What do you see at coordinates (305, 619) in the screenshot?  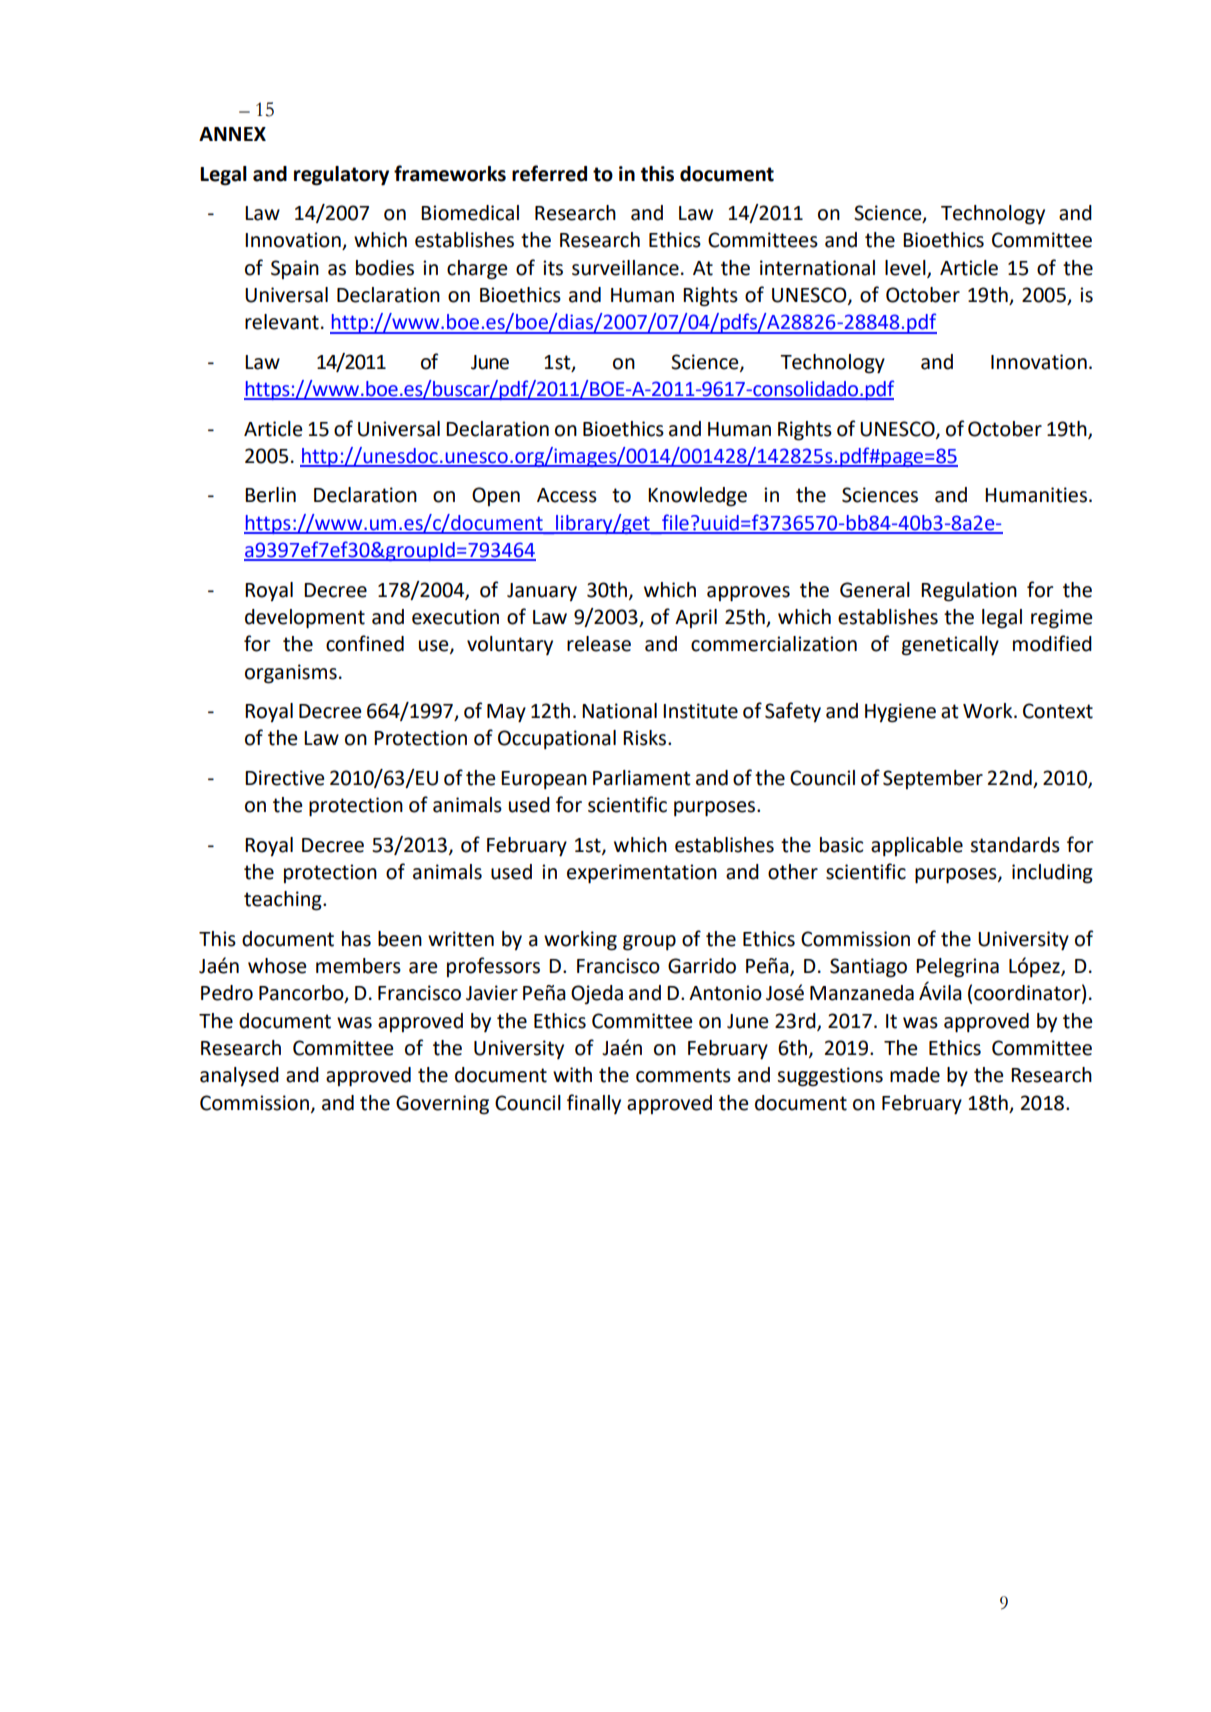 I see `development` at bounding box center [305, 619].
